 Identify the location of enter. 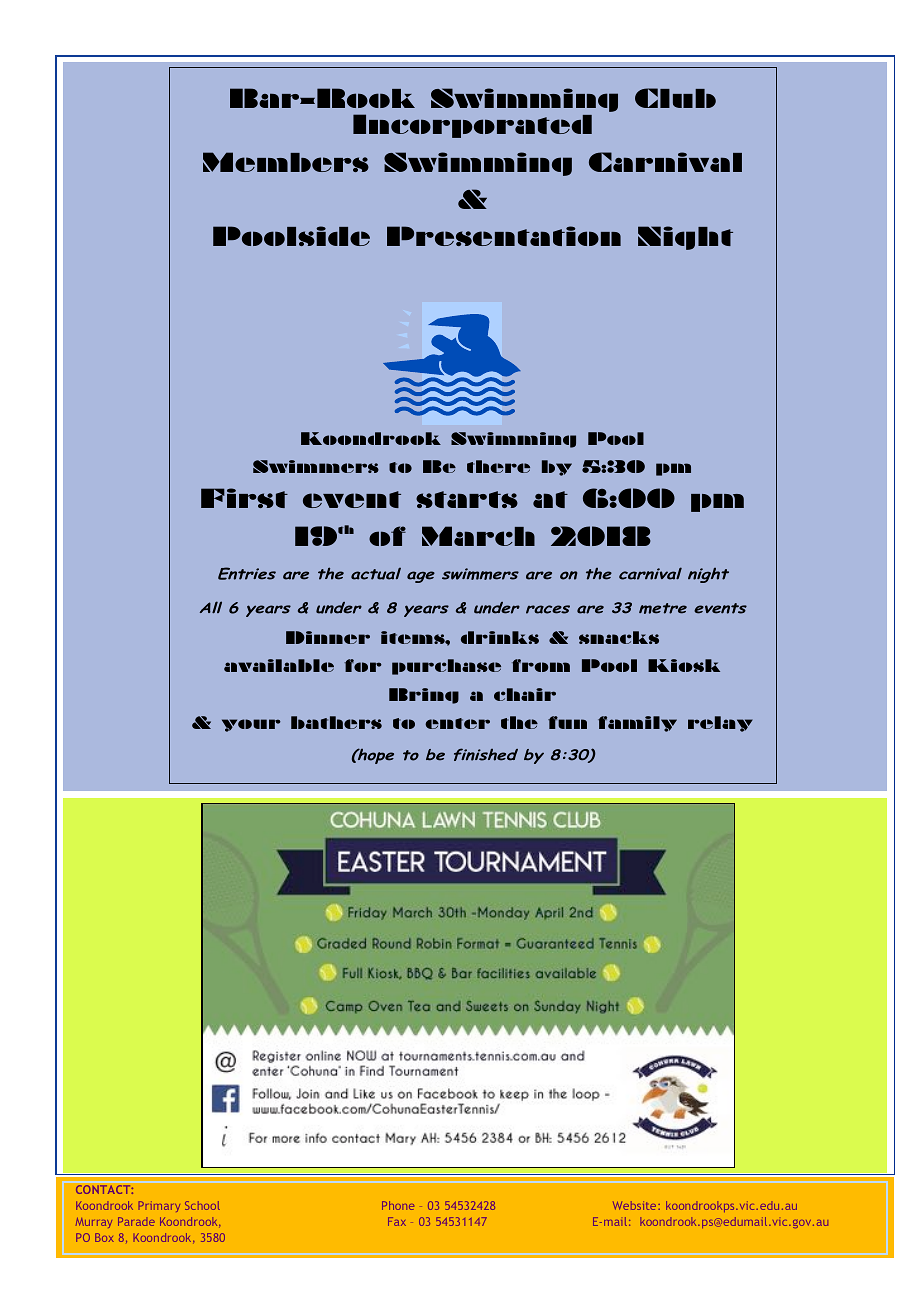
(457, 723).
